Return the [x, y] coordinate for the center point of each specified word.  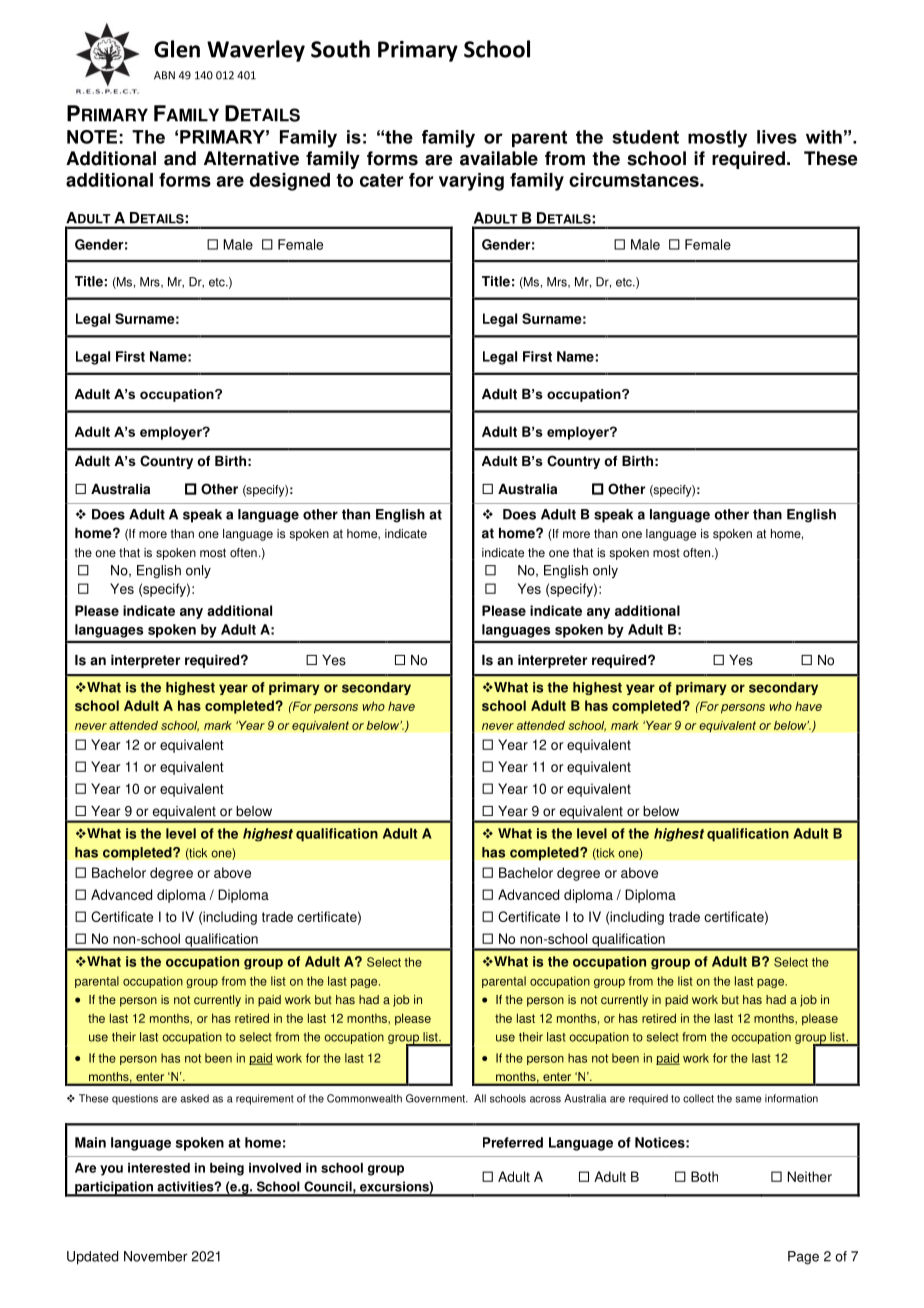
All [480, 1098]
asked [194, 1098]
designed [290, 182]
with [824, 137]
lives [777, 137]
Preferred [513, 1142]
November [156, 1256]
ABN [164, 75]
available [499, 158]
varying [471, 182]
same [748, 1099]
